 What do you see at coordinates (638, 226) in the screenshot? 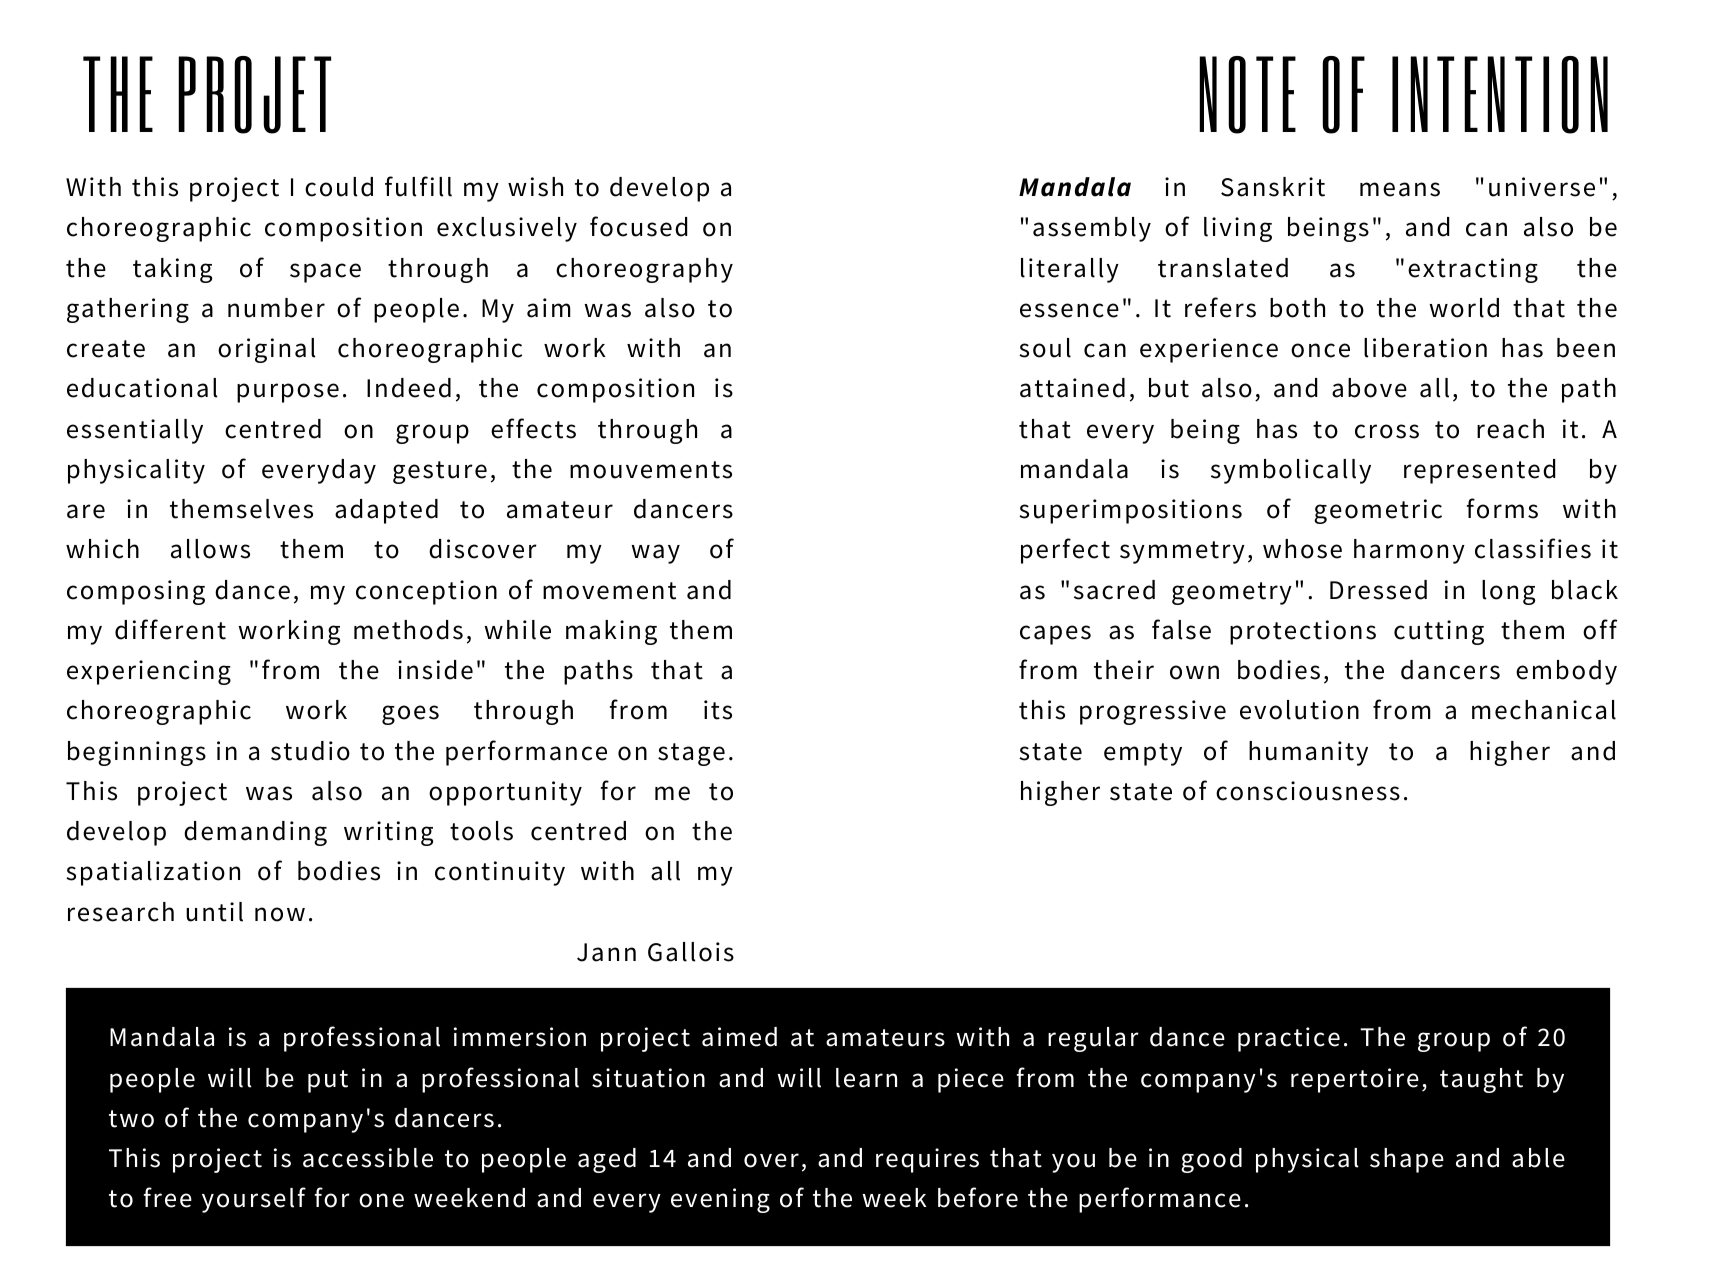
I see `focused` at bounding box center [638, 226].
